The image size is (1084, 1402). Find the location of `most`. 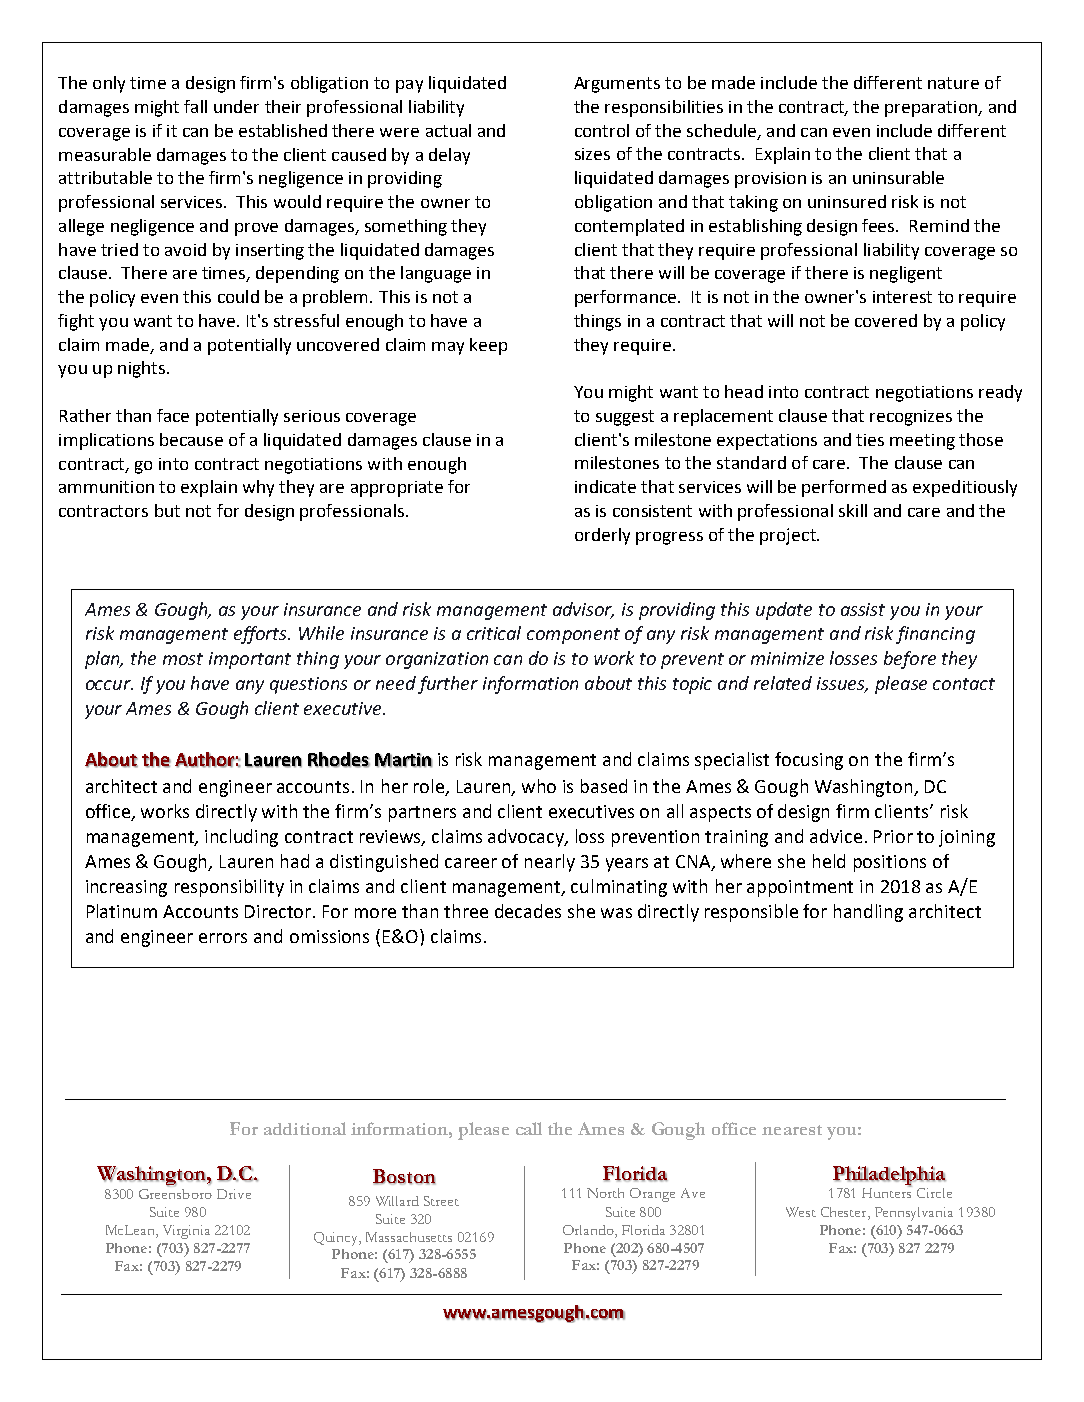

most is located at coordinates (183, 659).
